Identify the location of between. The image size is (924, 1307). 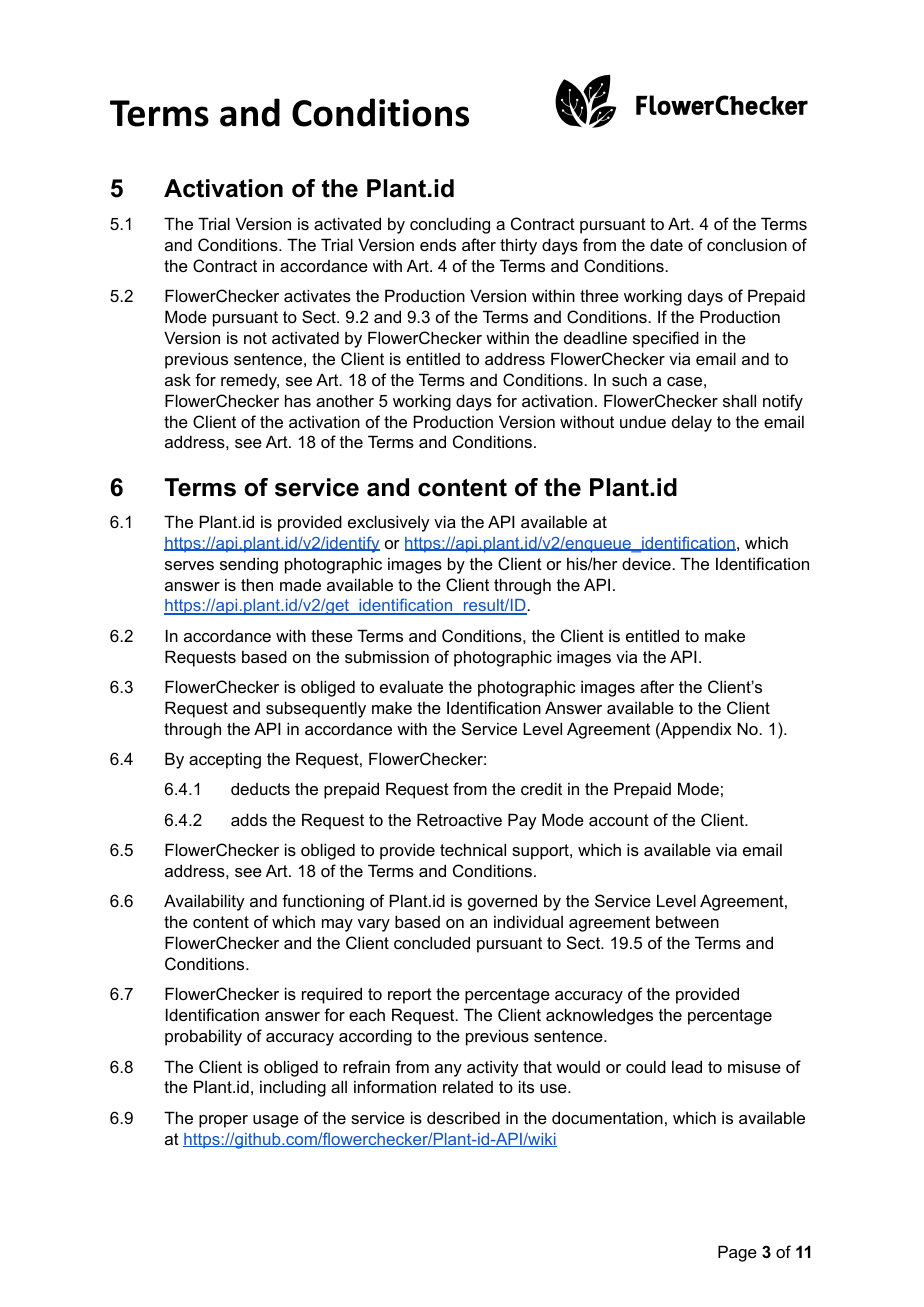
(687, 921).
